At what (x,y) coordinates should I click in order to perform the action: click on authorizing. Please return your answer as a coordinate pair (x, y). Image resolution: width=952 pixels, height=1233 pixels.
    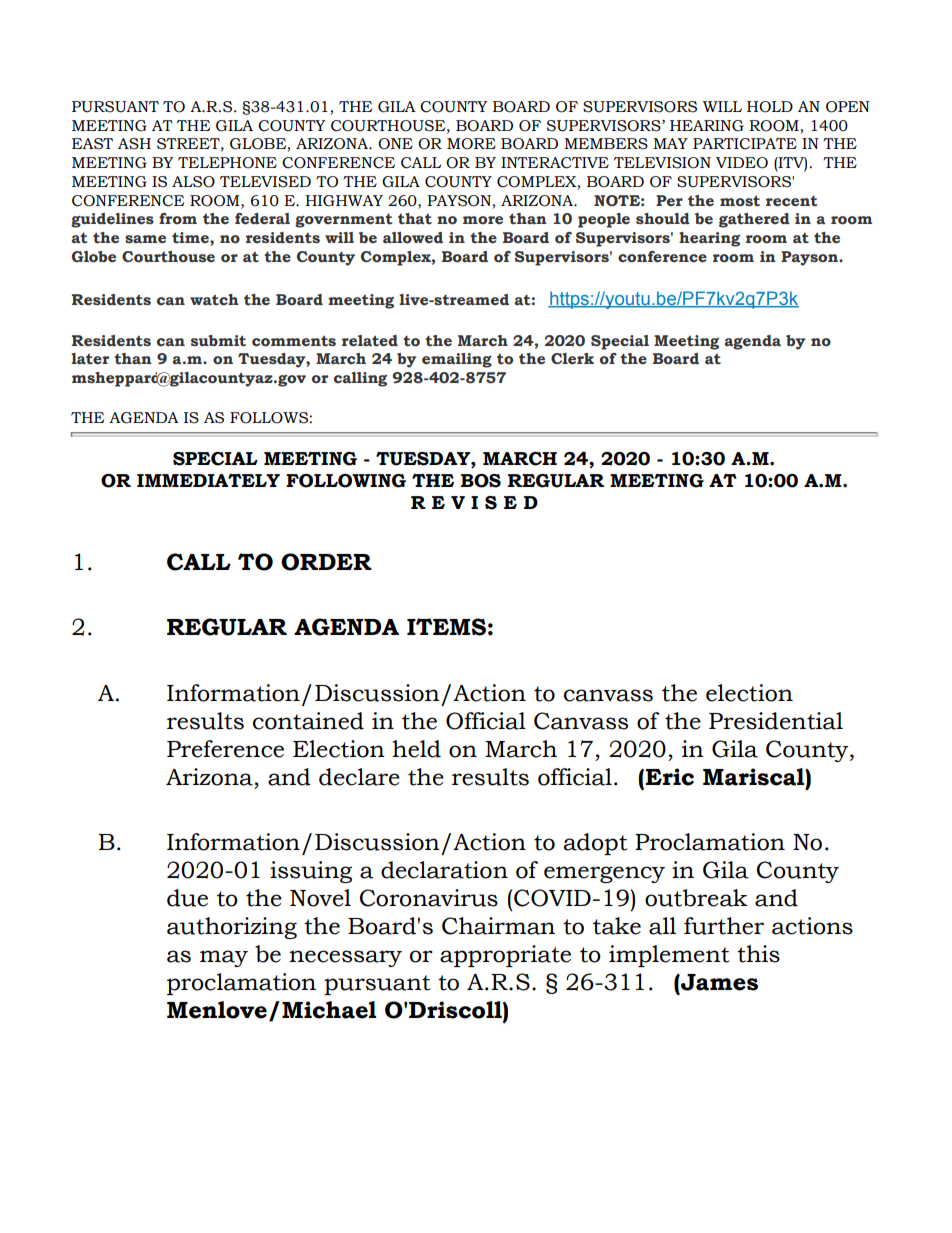
    Looking at the image, I should click on (232, 928).
